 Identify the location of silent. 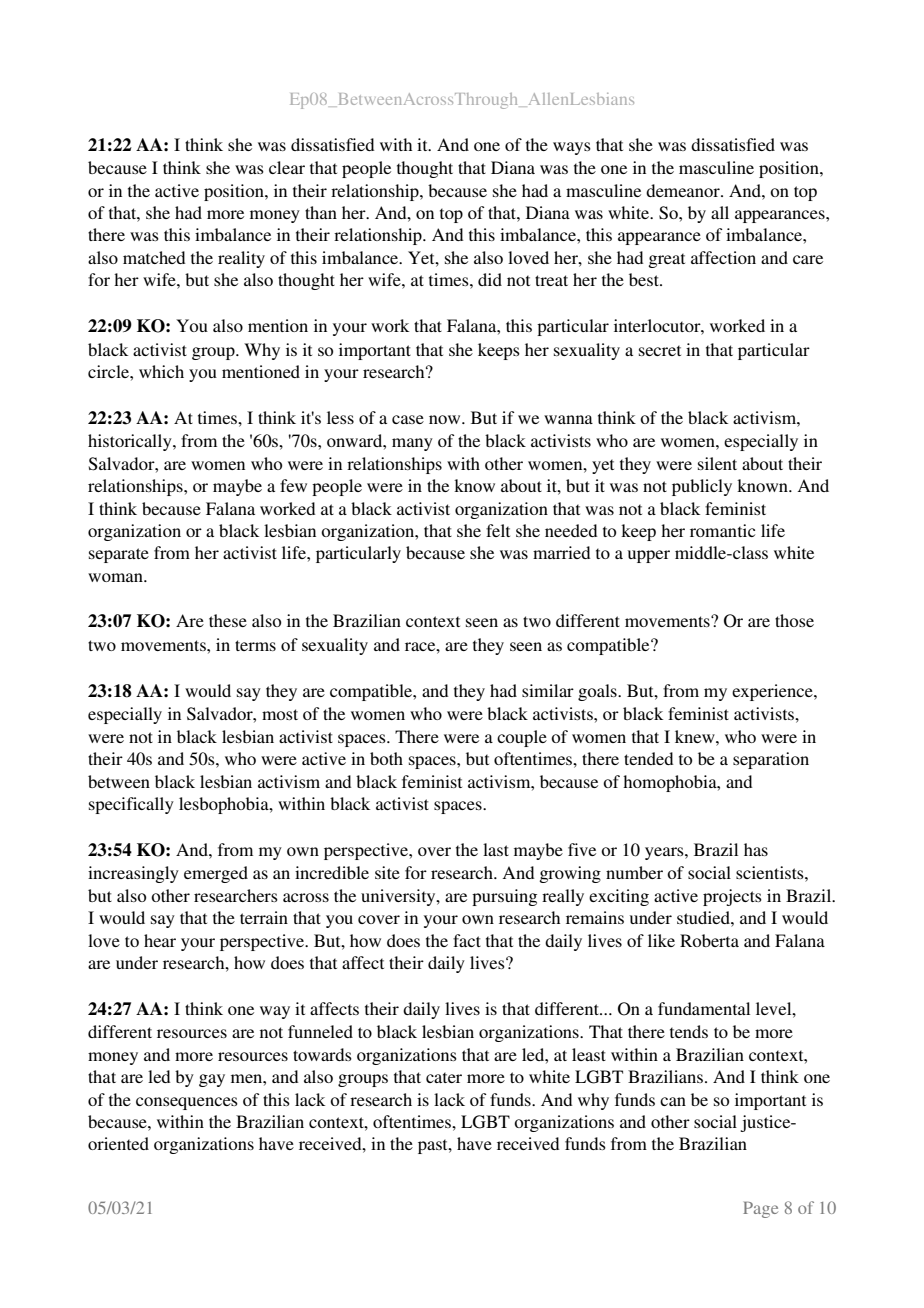
(717, 463).
